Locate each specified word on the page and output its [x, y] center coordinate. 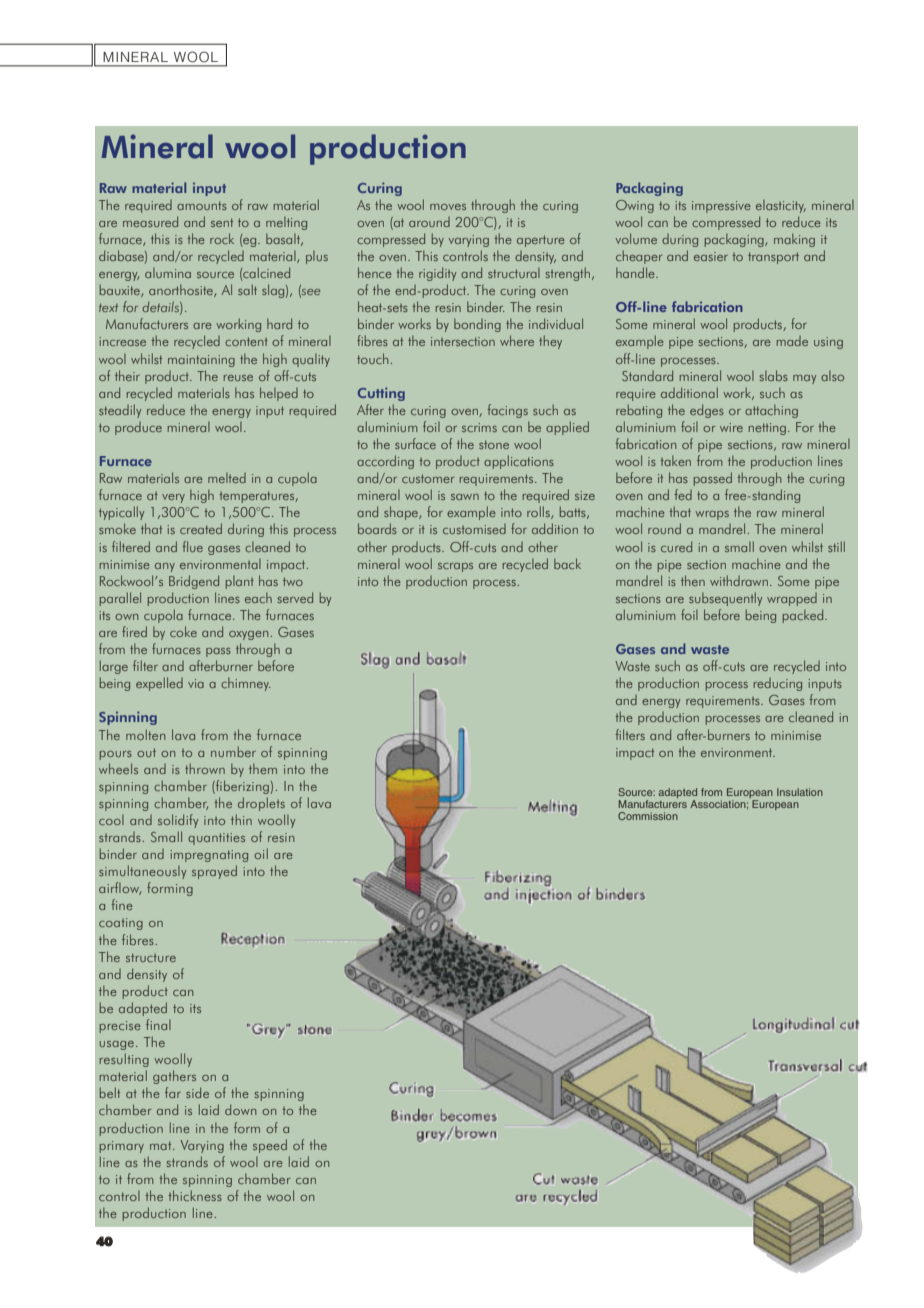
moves [448, 207]
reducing [778, 684]
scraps [455, 567]
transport [773, 258]
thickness [195, 1195]
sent [222, 222]
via [196, 683]
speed [270, 1146]
